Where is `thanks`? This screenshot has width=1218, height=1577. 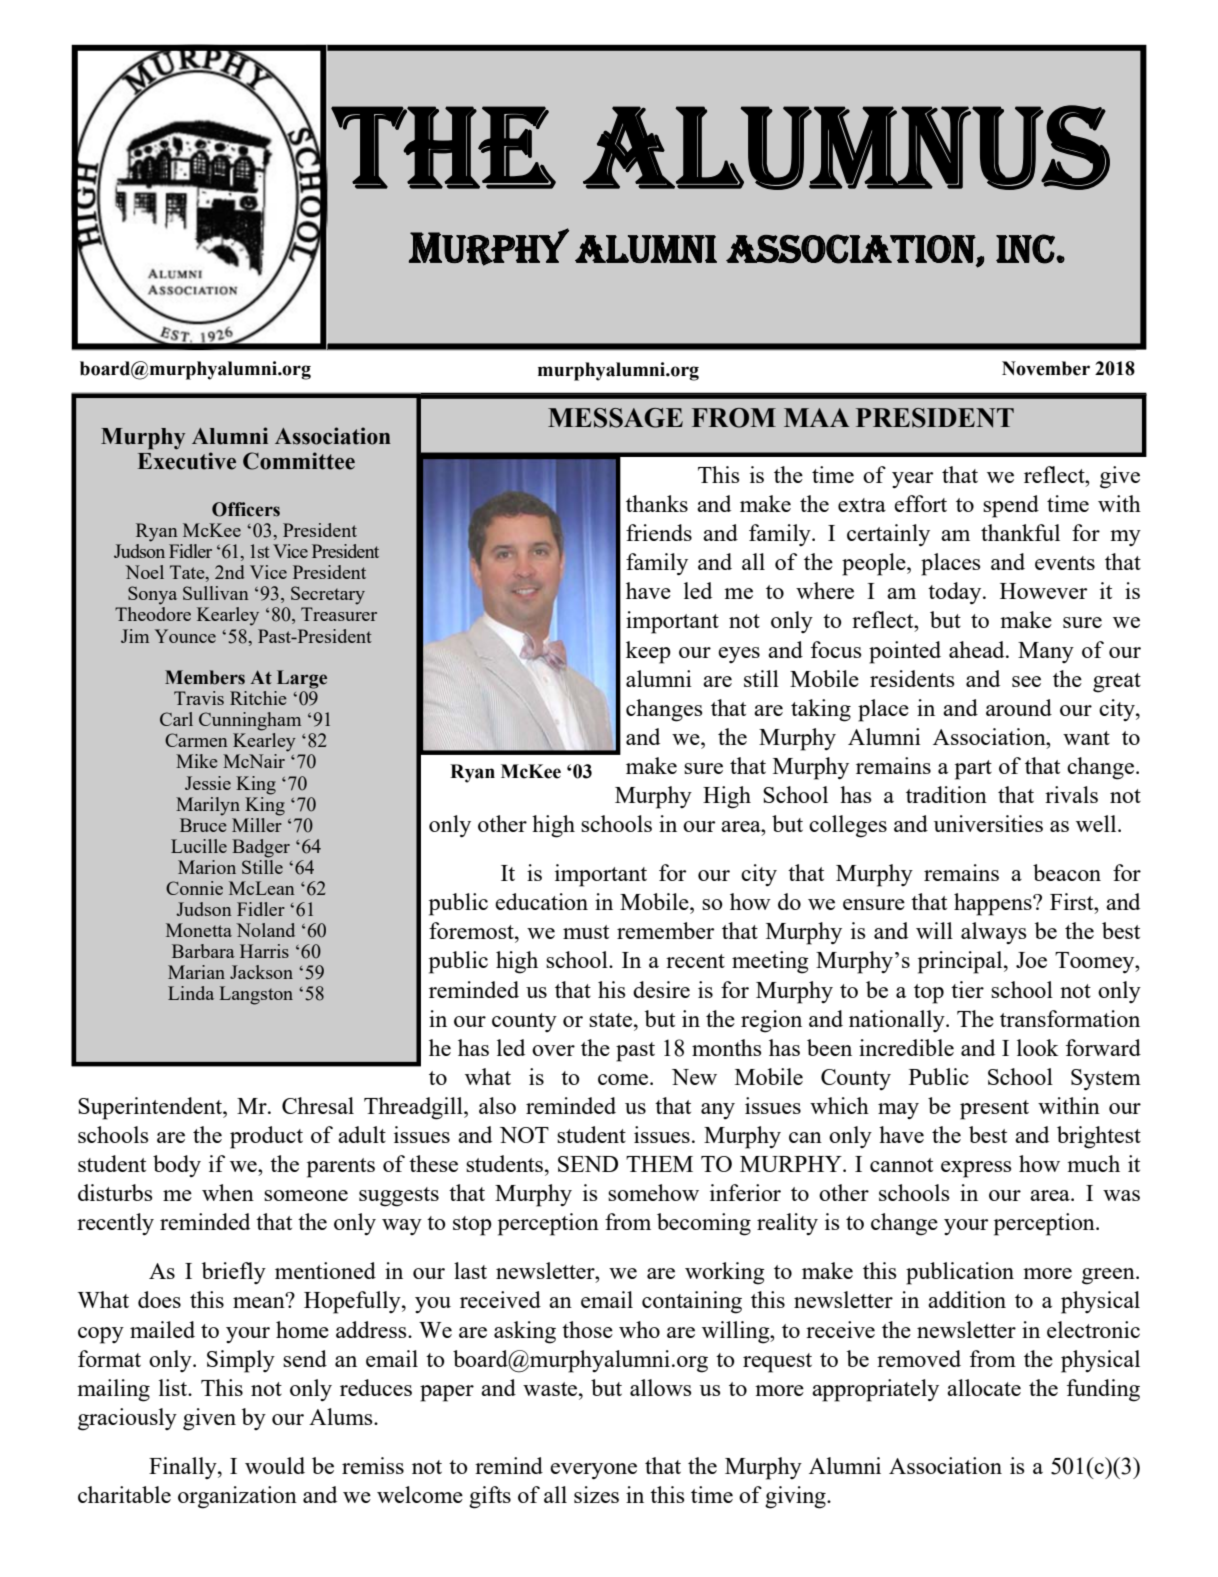 thanks is located at coordinates (657, 503).
